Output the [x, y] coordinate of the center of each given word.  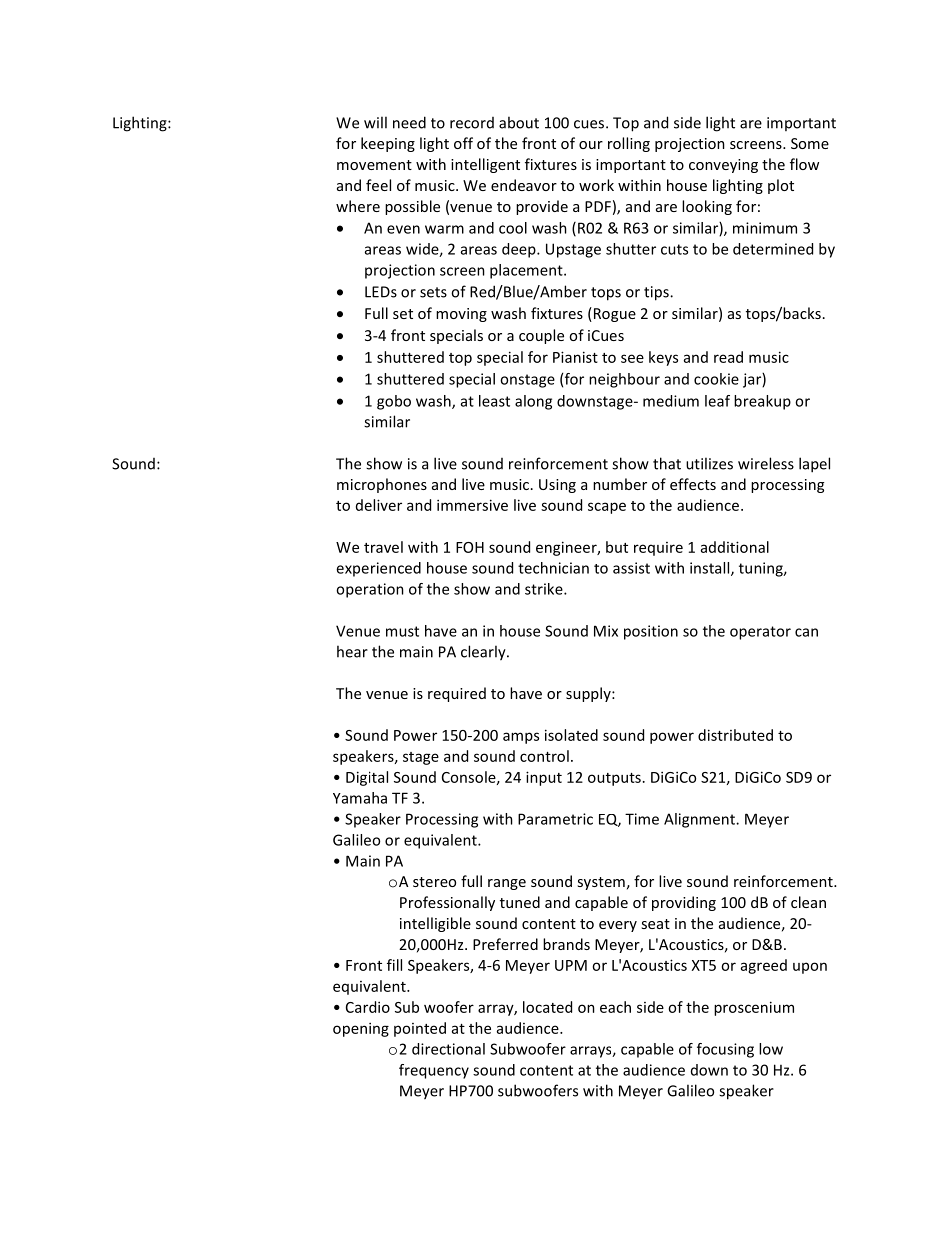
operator [760, 633]
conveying [723, 166]
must [402, 631]
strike [545, 589]
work [596, 185]
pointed [420, 1029]
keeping [388, 144]
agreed [764, 966]
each [615, 1007]
